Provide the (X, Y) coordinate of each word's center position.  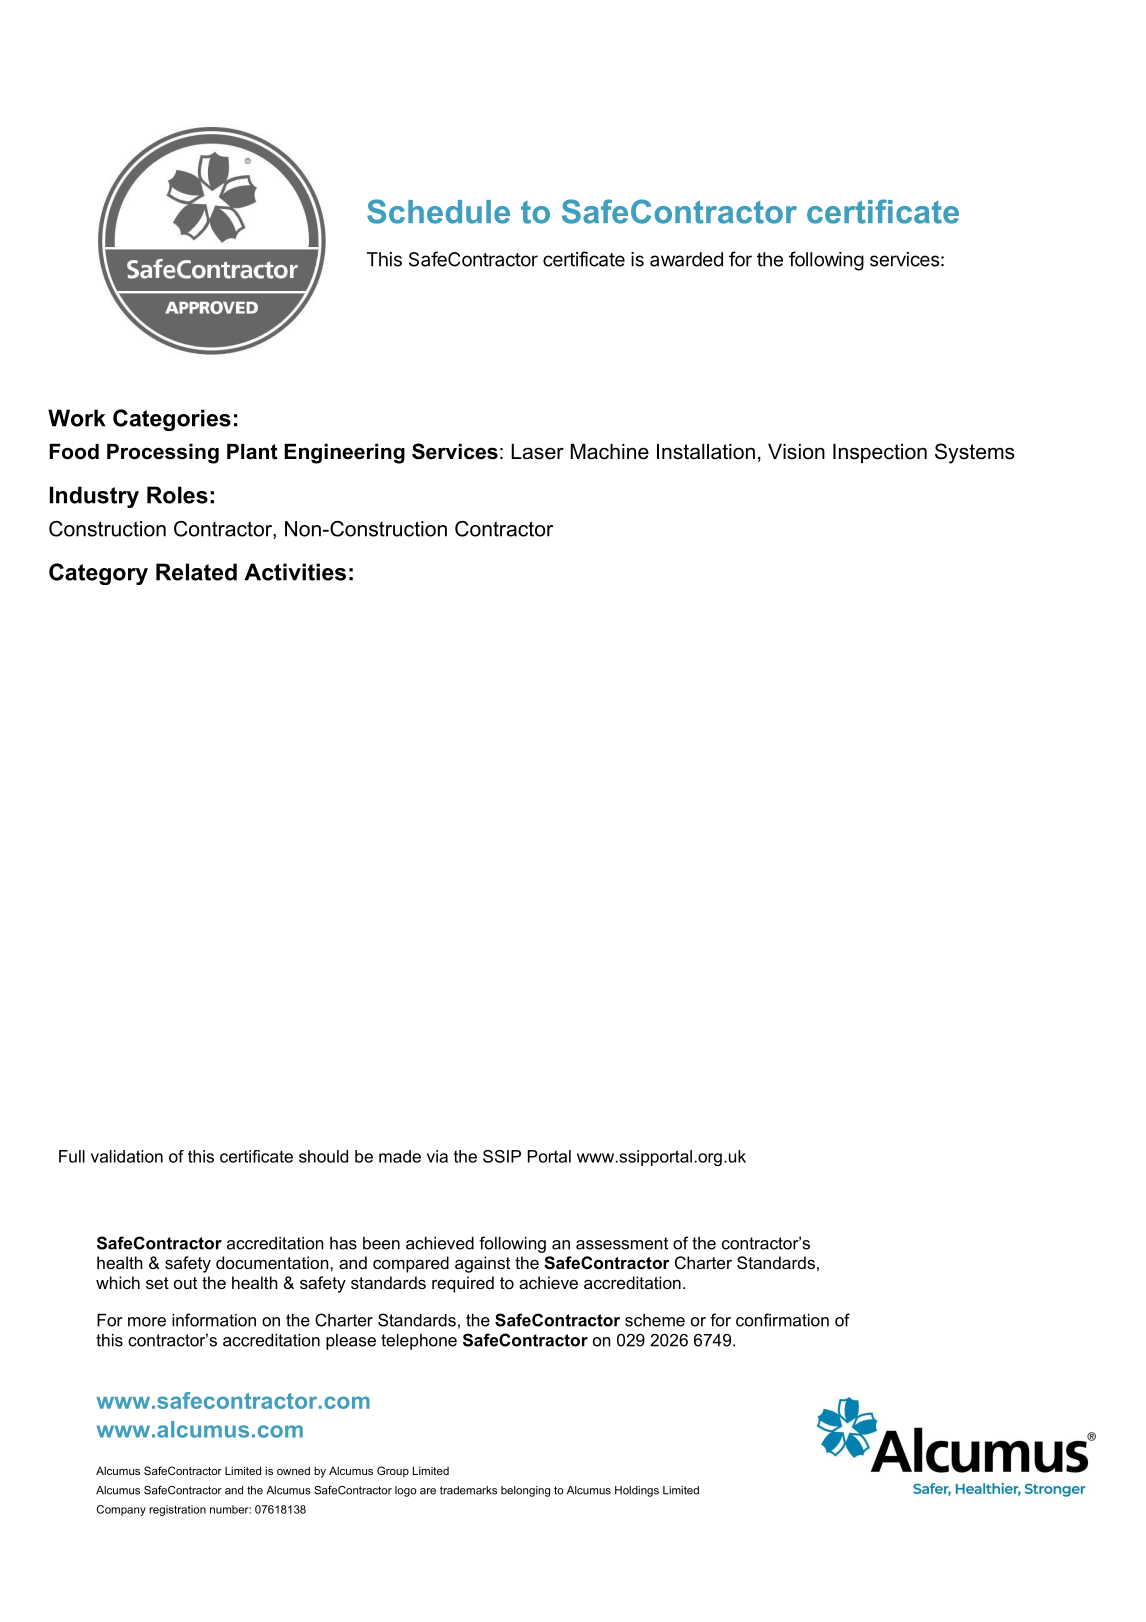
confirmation (782, 1320)
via (437, 1156)
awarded (686, 259)
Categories (172, 420)
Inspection (880, 454)
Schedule (438, 211)
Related (196, 572)
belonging (525, 1491)
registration (177, 1510)
